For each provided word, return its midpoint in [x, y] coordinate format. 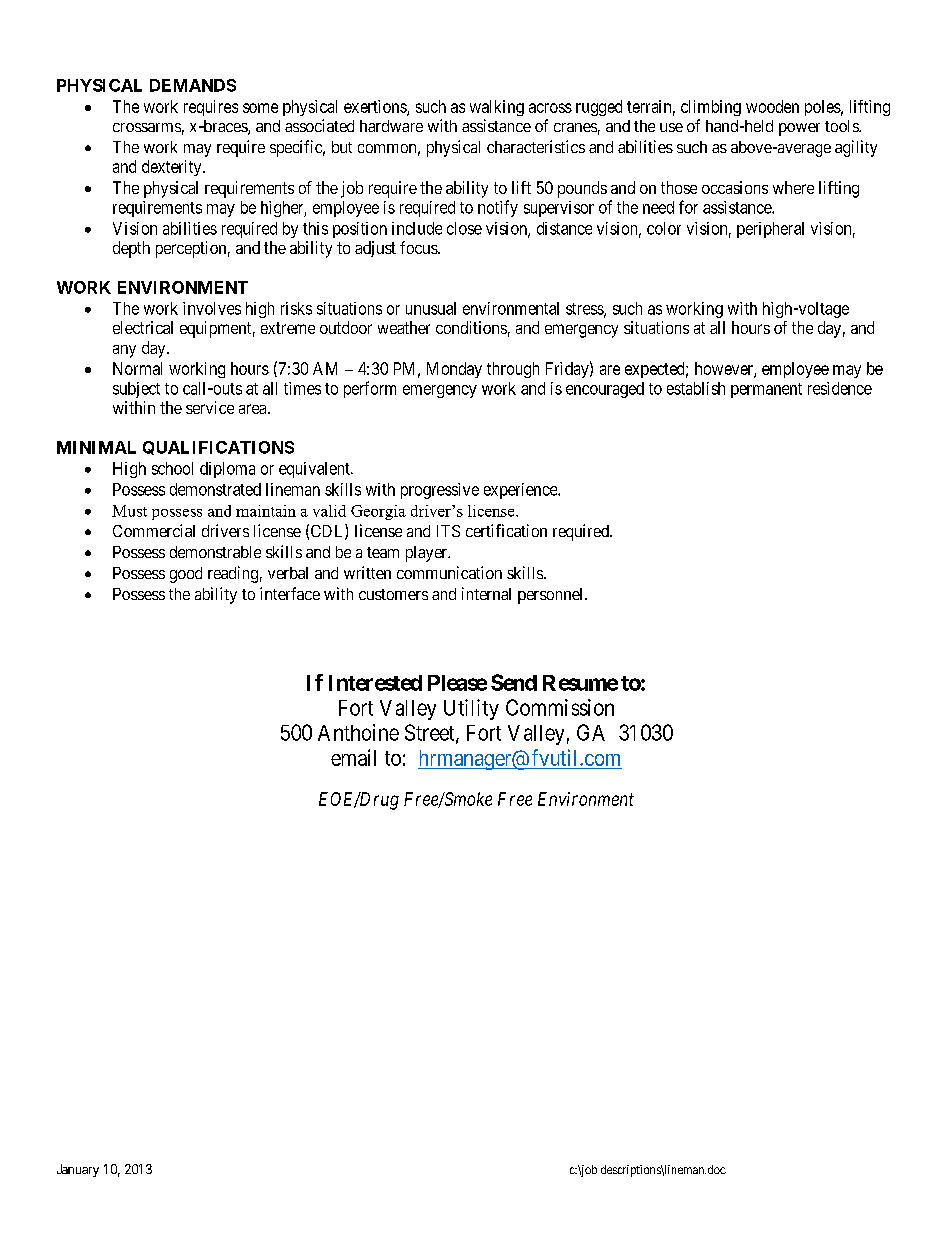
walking [497, 108]
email [353, 757]
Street [431, 733]
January [78, 1170]
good [186, 575]
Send [514, 682]
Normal [137, 368]
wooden [772, 106]
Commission [560, 707]
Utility [471, 709]
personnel [552, 596]
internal [486, 593]
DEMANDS [193, 85]
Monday [454, 370]
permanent [766, 390]
